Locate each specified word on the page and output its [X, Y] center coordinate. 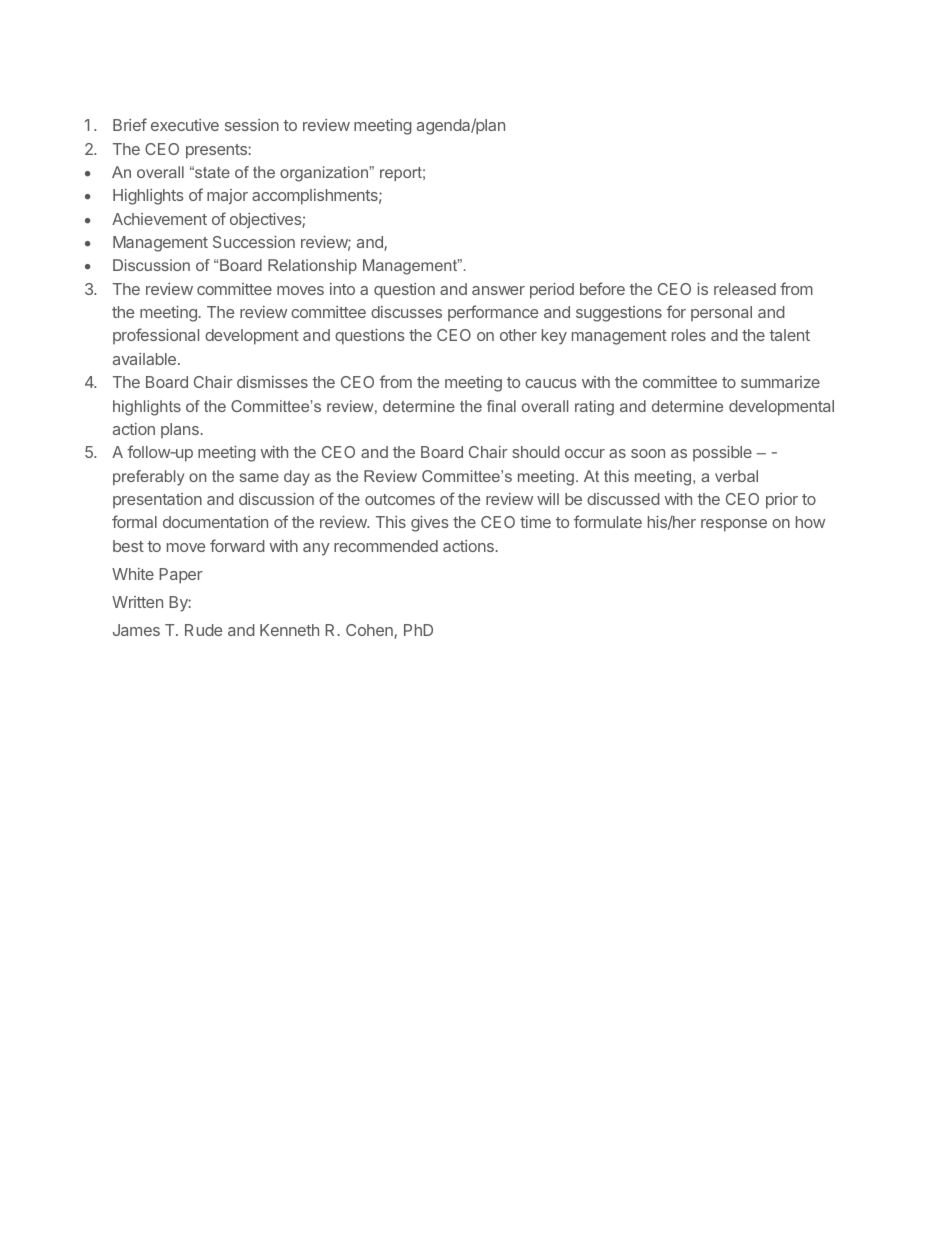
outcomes [400, 499]
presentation [157, 500]
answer [498, 290]
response [734, 525]
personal [721, 313]
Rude [203, 630]
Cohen [370, 631]
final [501, 406]
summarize [780, 382]
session [252, 125]
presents [217, 151]
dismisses [272, 382]
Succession [254, 242]
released [745, 289]
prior [782, 501]
